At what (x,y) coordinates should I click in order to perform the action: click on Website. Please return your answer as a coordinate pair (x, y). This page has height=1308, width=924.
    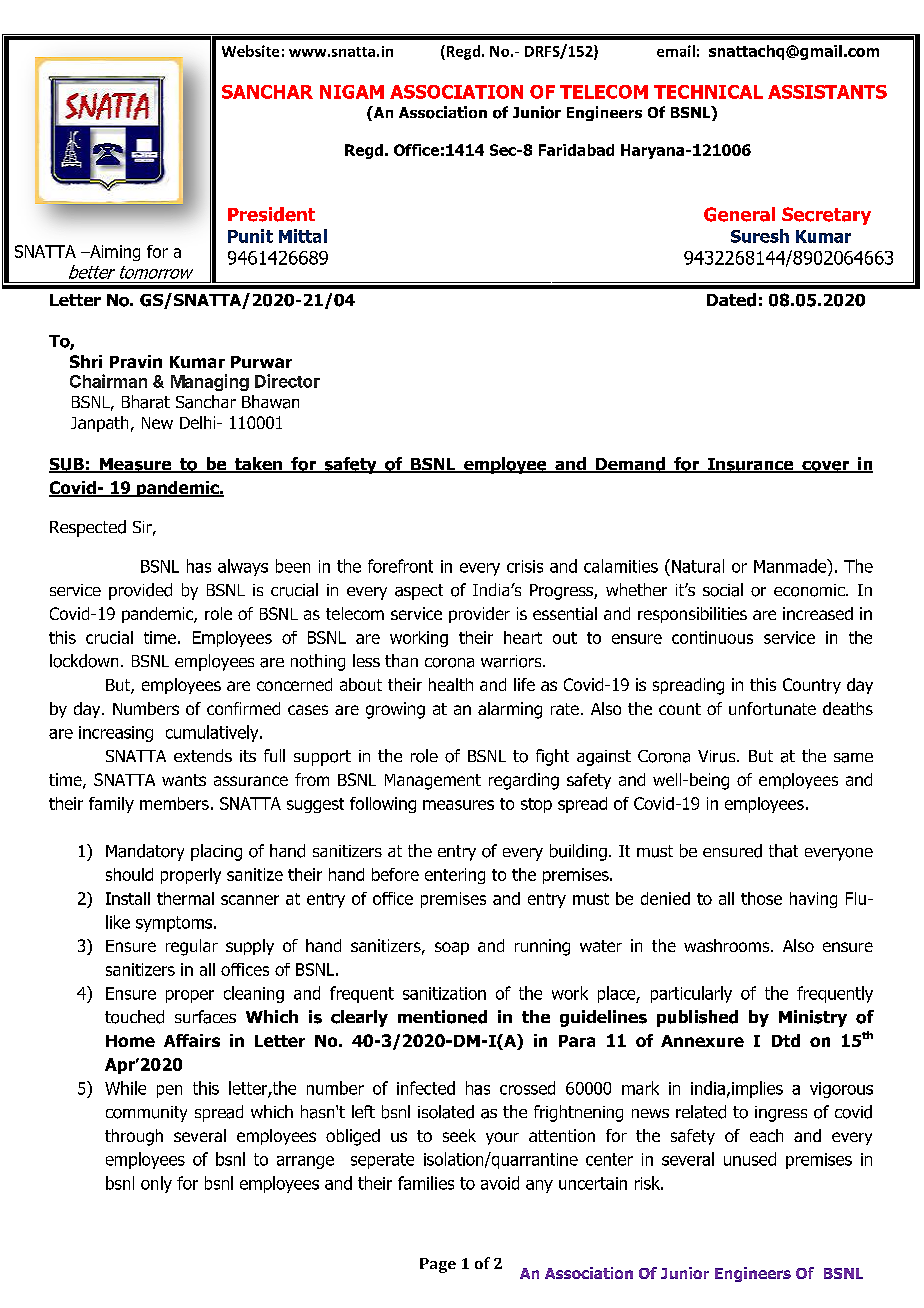
    Looking at the image, I should click on (250, 51).
